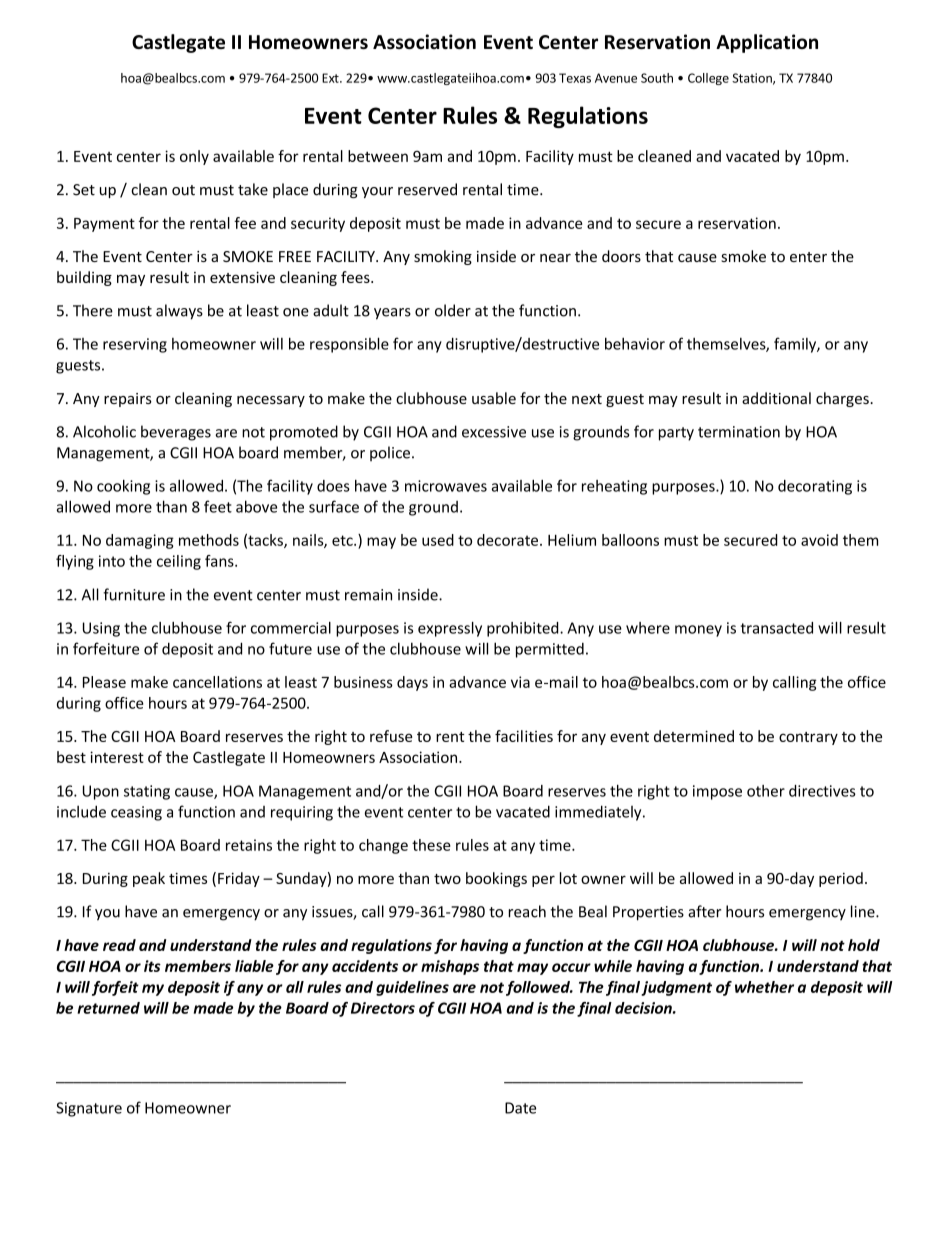 The width and height of the image is (952, 1233). Describe the element at coordinates (89, 1109) in the image. I see `Signature` at that location.
